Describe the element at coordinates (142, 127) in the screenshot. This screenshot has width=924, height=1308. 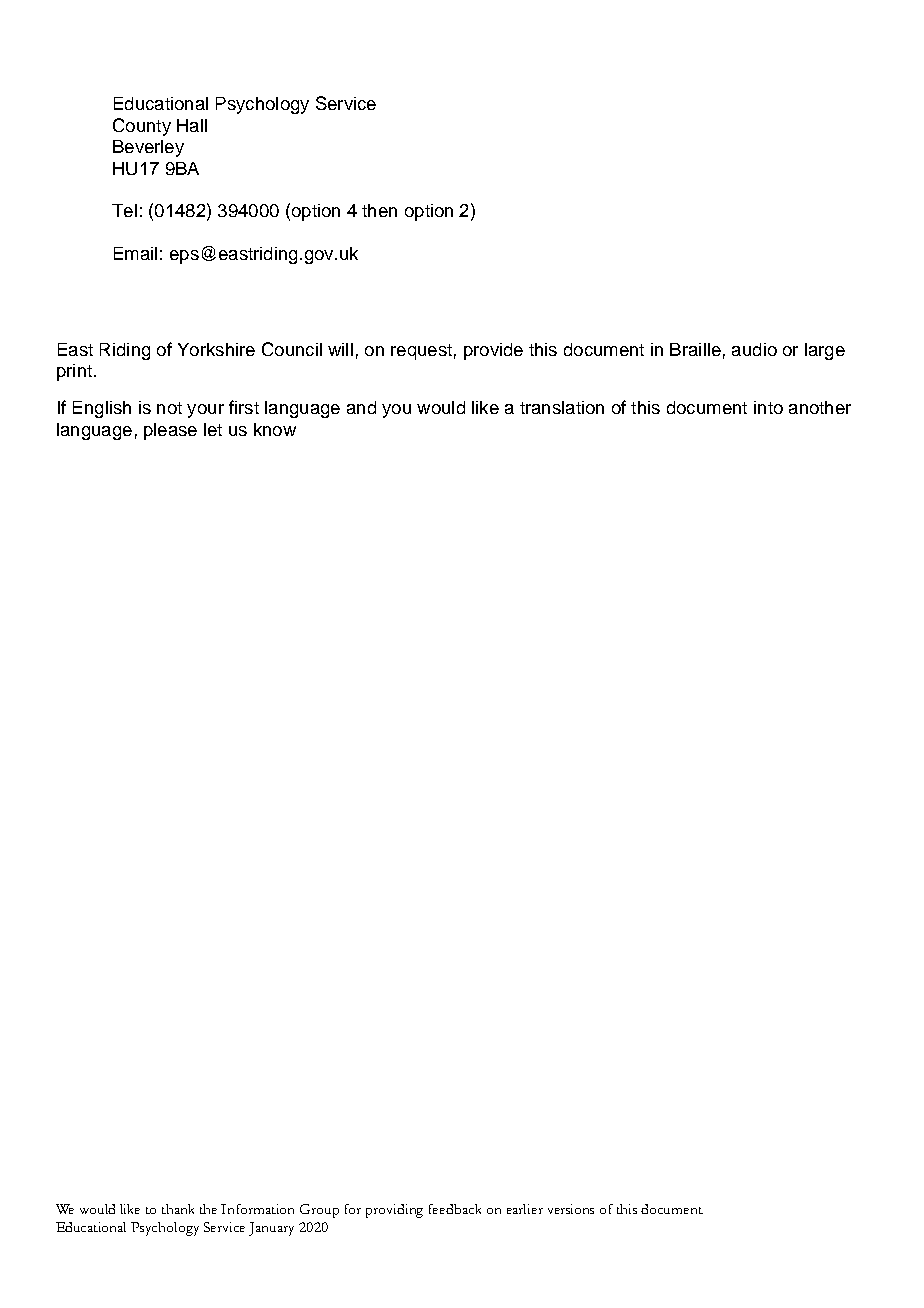
I see `County` at that location.
